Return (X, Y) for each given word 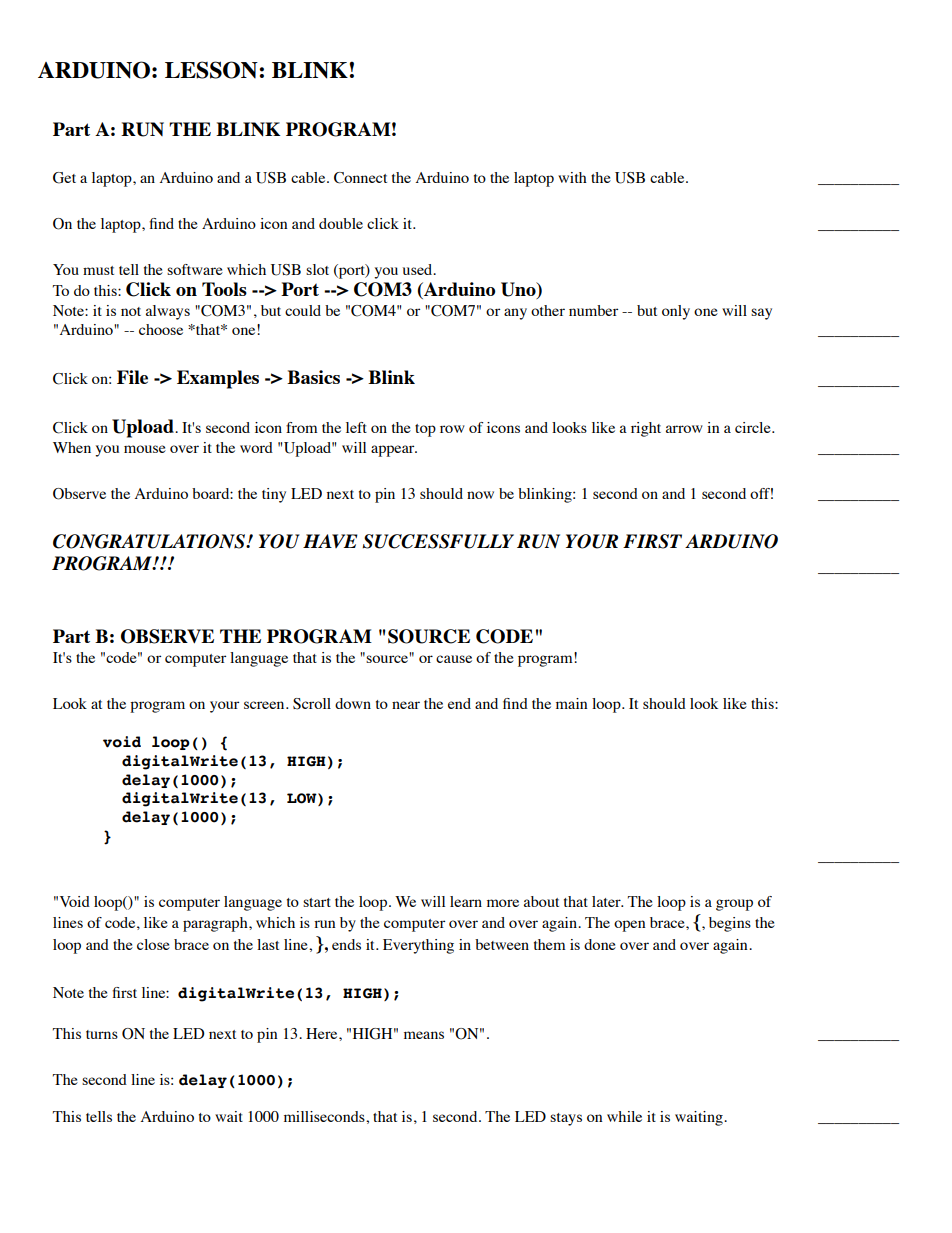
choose (161, 329)
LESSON (212, 70)
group (734, 905)
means (424, 1035)
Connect (360, 178)
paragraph (216, 924)
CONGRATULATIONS (150, 541)
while (624, 1116)
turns (102, 1034)
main (571, 703)
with (572, 177)
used (419, 269)
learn (466, 901)
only (676, 312)
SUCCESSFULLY (438, 541)
